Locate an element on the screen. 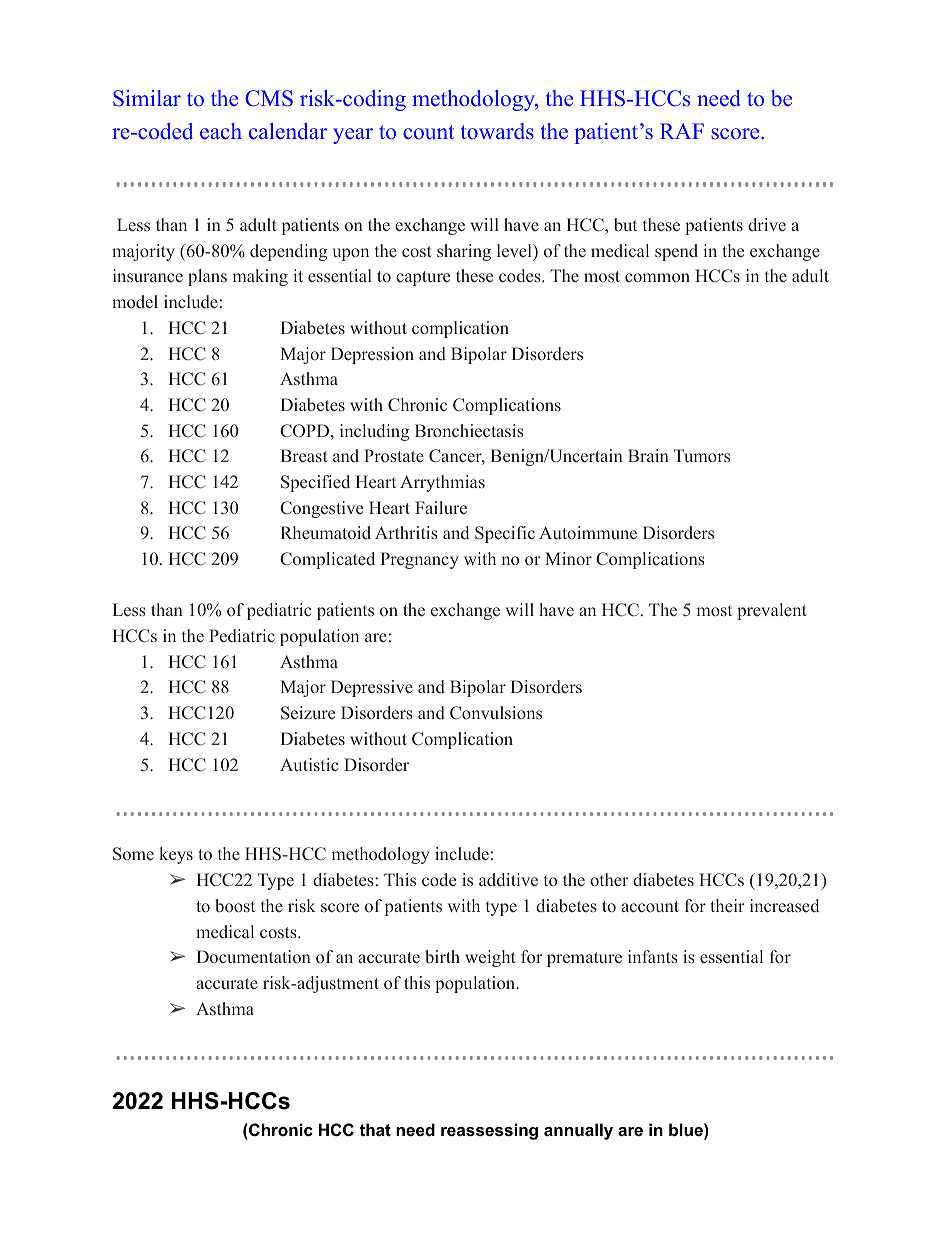 This screenshot has height=1233, width=952. boost is located at coordinates (235, 906).
